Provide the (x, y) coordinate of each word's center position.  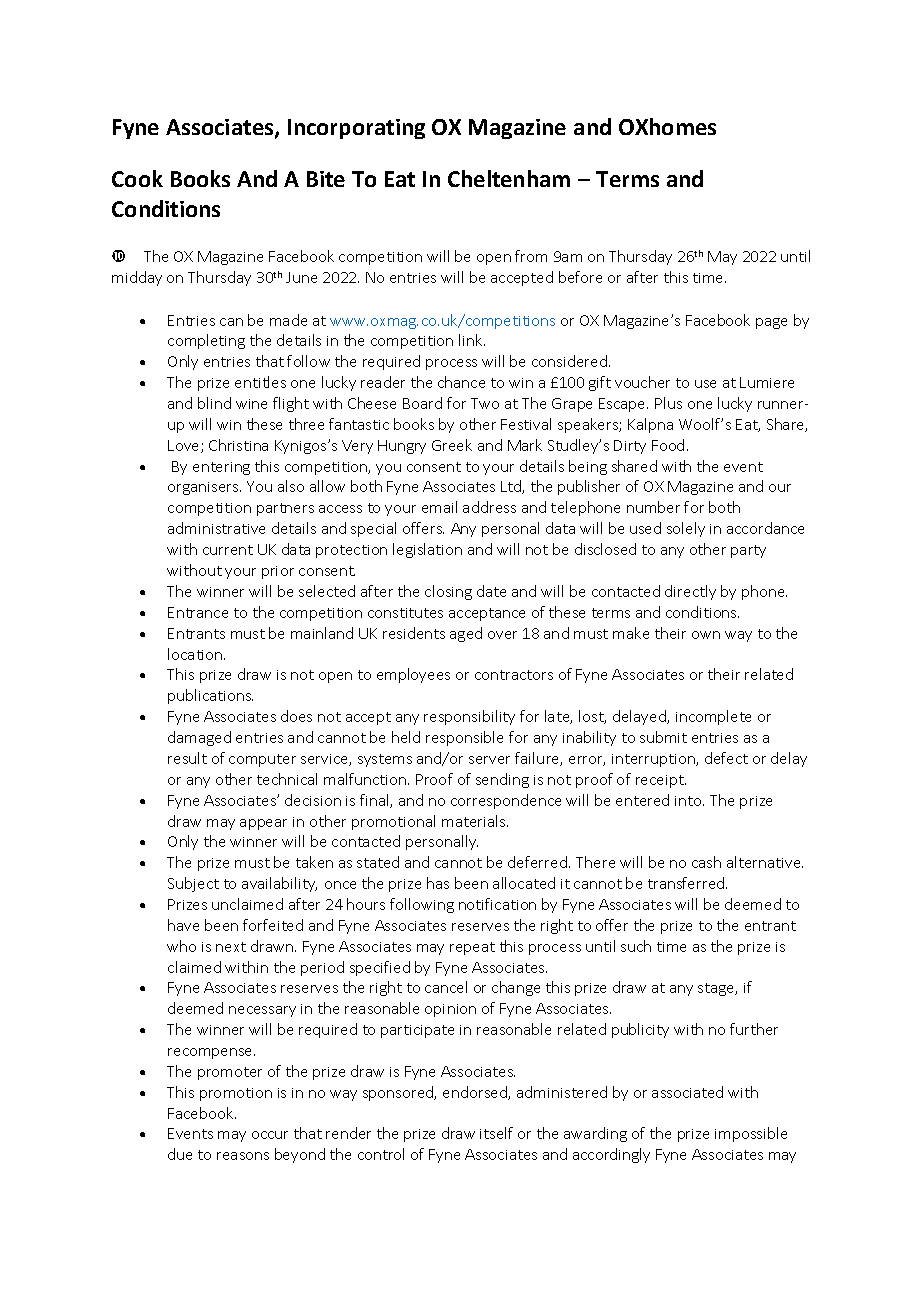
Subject (193, 884)
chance (461, 382)
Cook (137, 178)
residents (414, 633)
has (438, 883)
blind (214, 403)
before (580, 277)
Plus (668, 403)
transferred (687, 883)
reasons (243, 1156)
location (196, 654)
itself (496, 1133)
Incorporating (356, 129)
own (706, 635)
